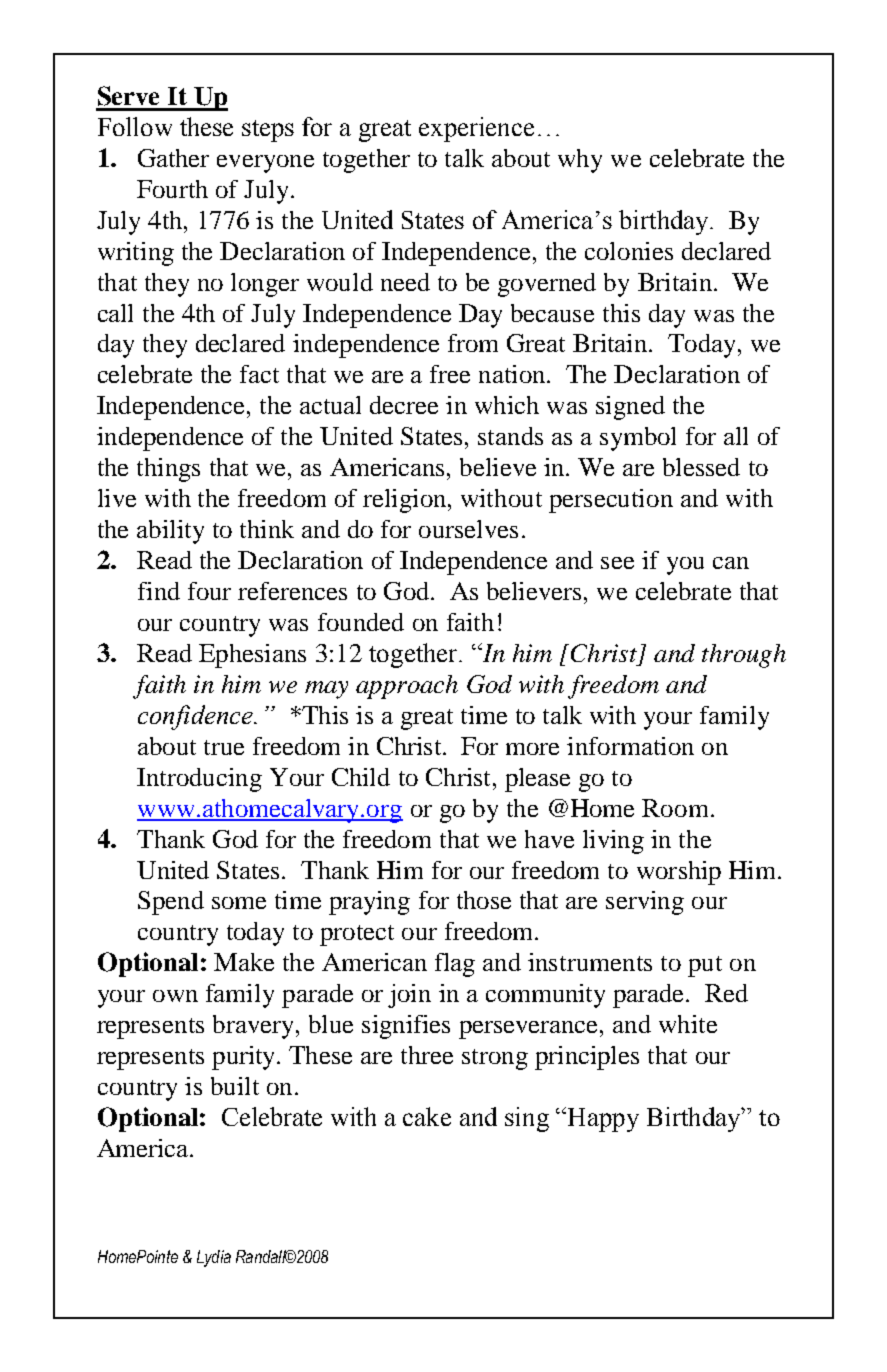 The width and height of the screenshot is (887, 1372). Describe the element at coordinates (427, 1116) in the screenshot. I see `cake` at that location.
